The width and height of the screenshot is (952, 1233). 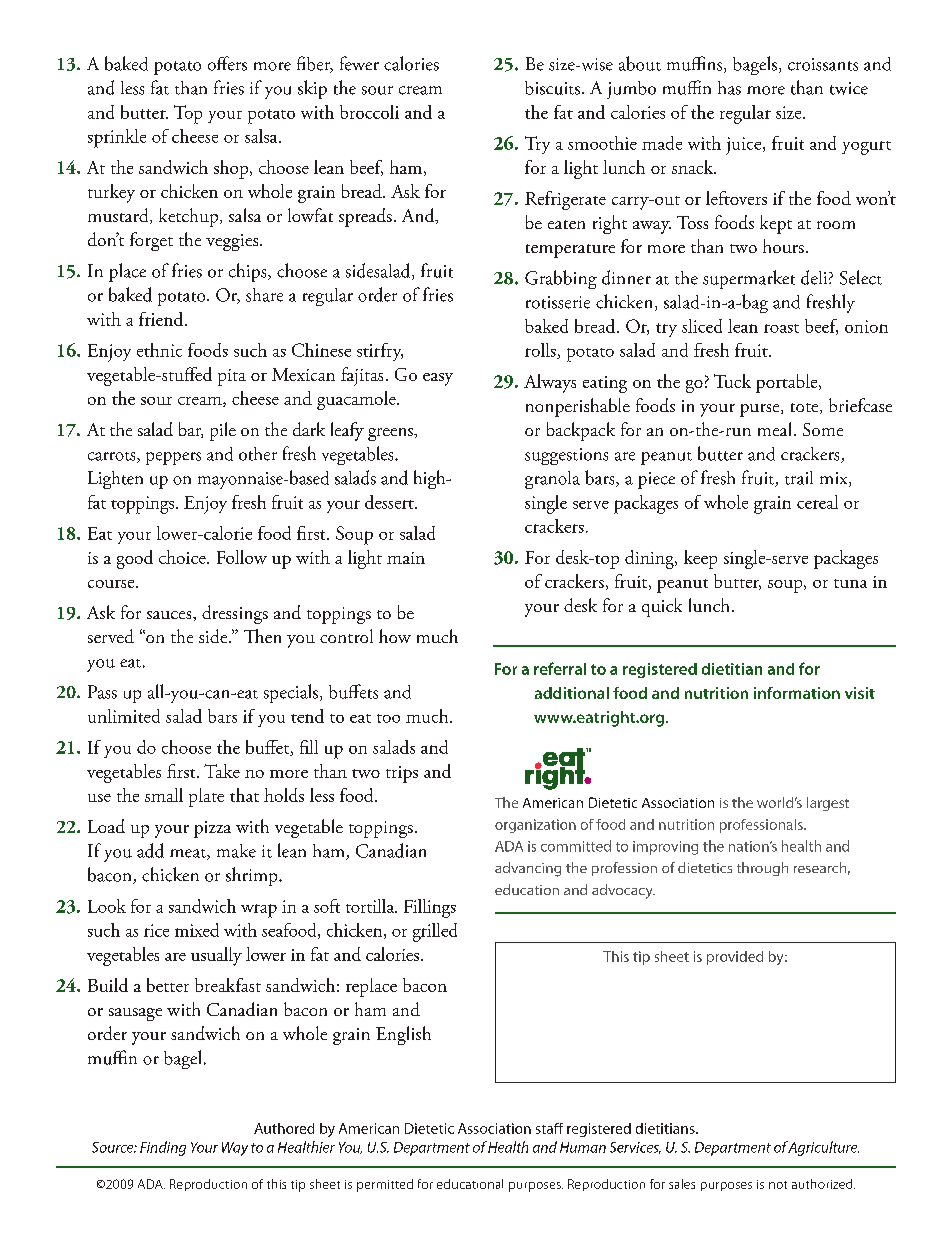 What do you see at coordinates (729, 88) in the screenshot?
I see `has` at bounding box center [729, 88].
